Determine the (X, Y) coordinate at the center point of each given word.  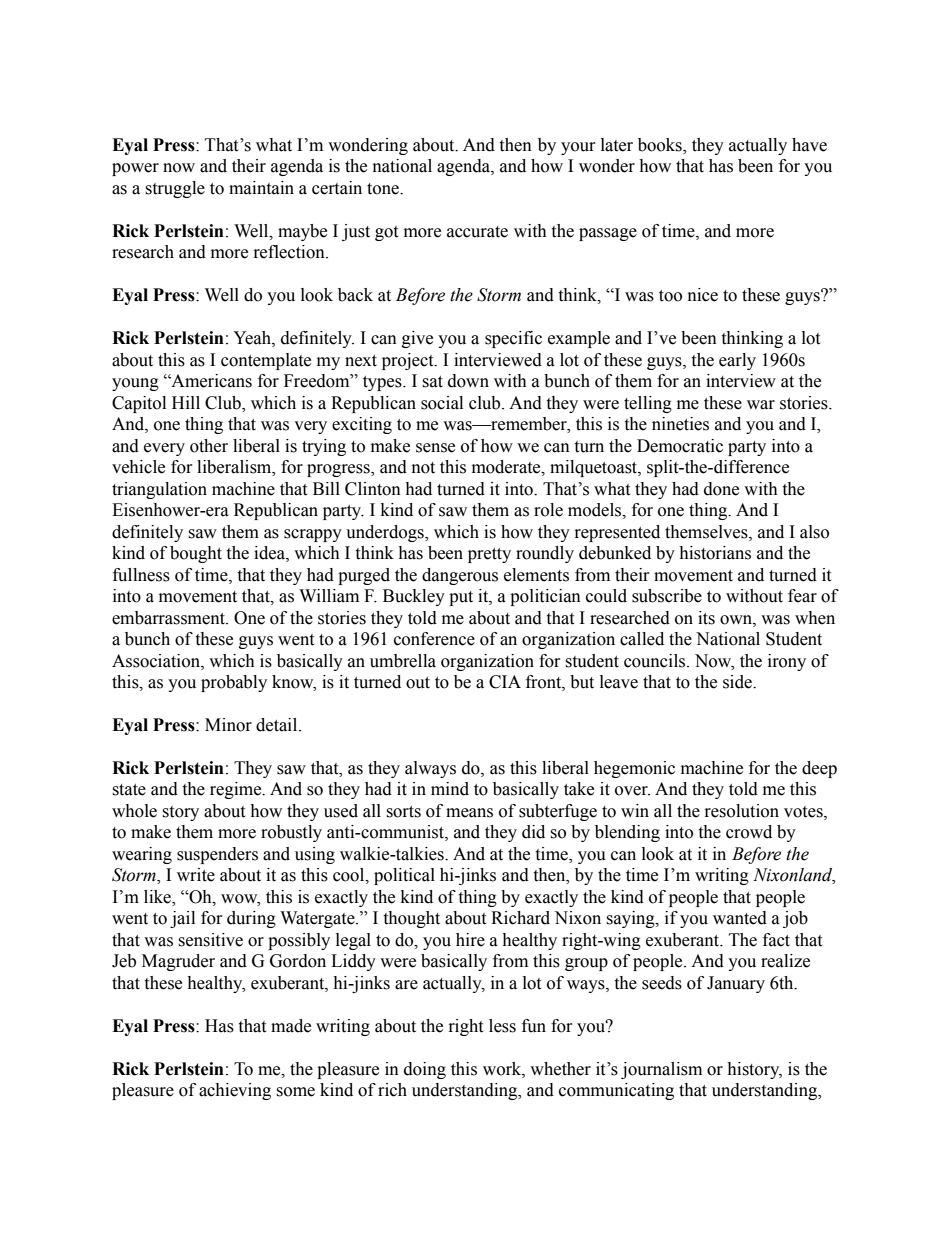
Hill (186, 402)
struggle (175, 189)
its (706, 618)
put (461, 598)
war (761, 405)
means (469, 813)
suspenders (217, 855)
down (468, 381)
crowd (749, 832)
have (809, 145)
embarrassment (169, 618)
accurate (477, 232)
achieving (235, 1091)
